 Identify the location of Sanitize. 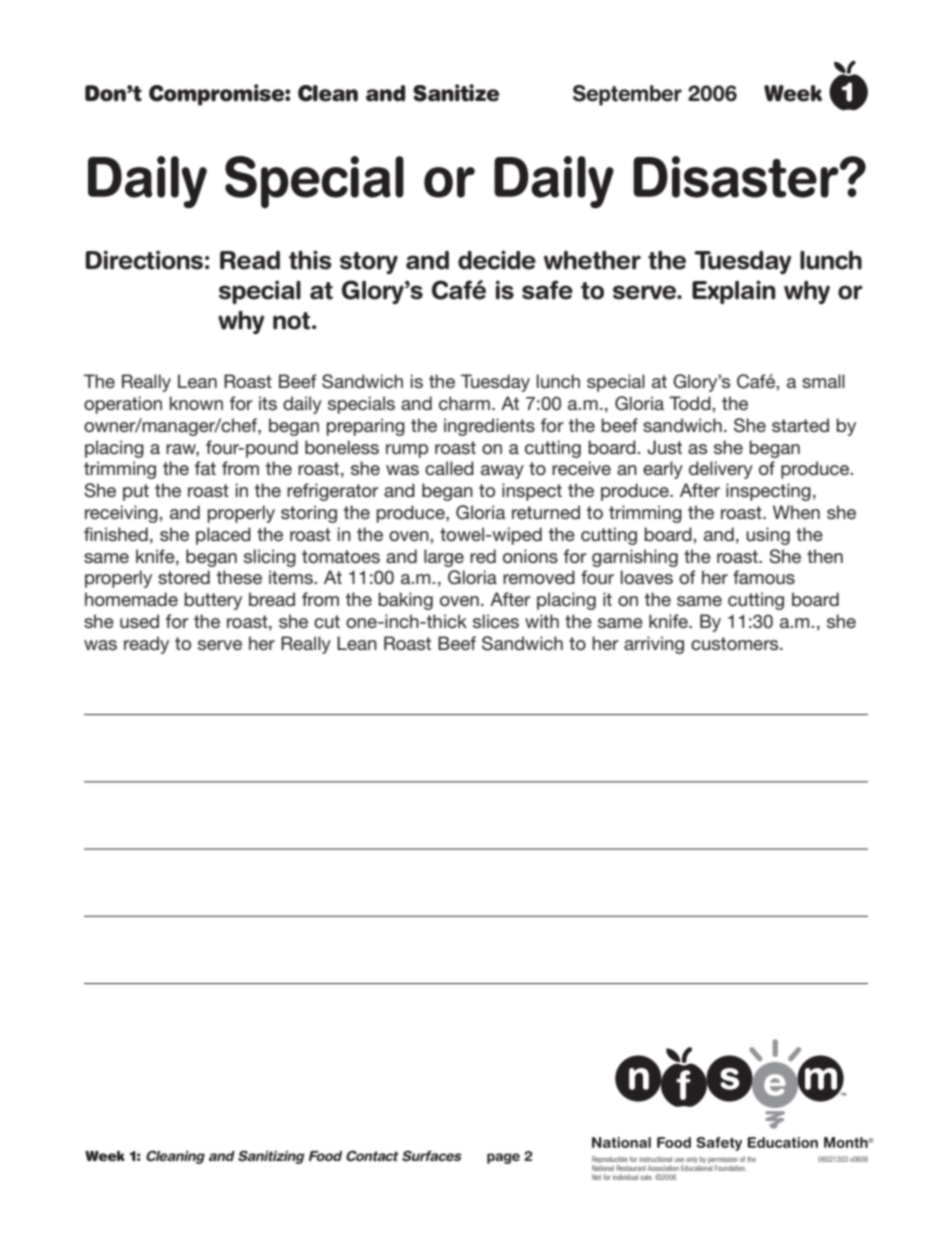
(456, 93).
